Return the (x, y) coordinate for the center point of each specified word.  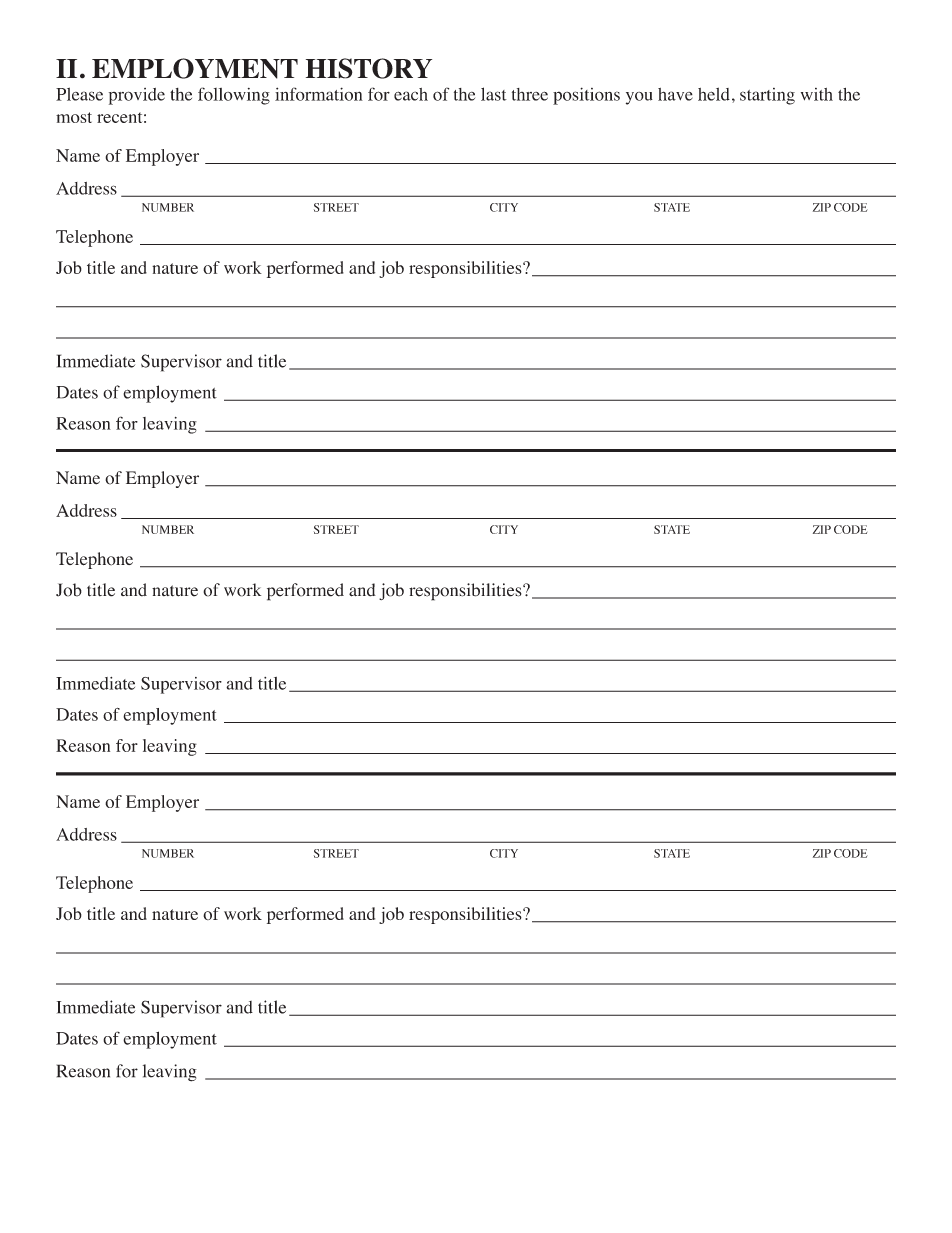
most (74, 117)
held (714, 94)
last (494, 94)
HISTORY (369, 68)
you (639, 98)
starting (767, 96)
